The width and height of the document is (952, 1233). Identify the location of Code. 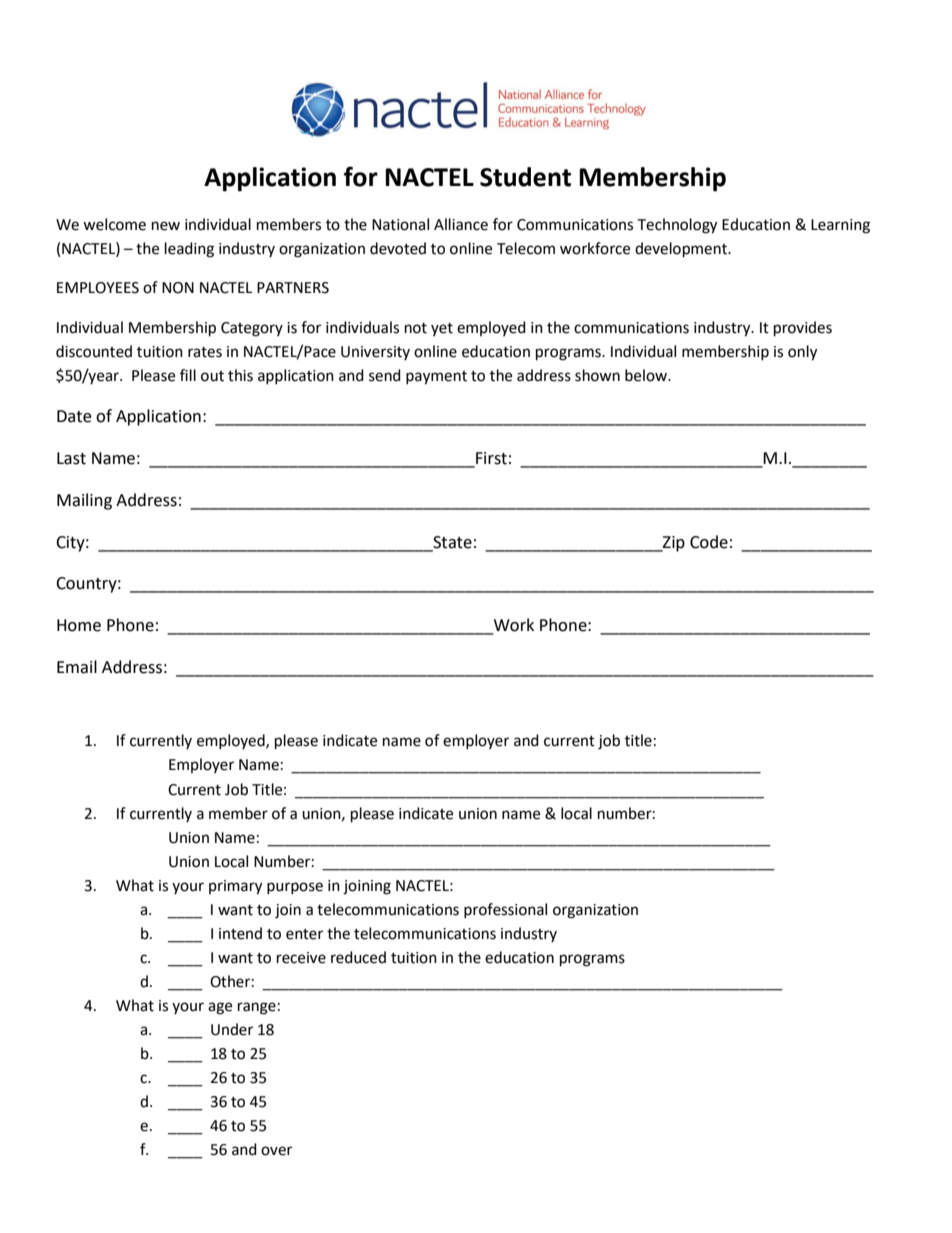
(709, 542).
